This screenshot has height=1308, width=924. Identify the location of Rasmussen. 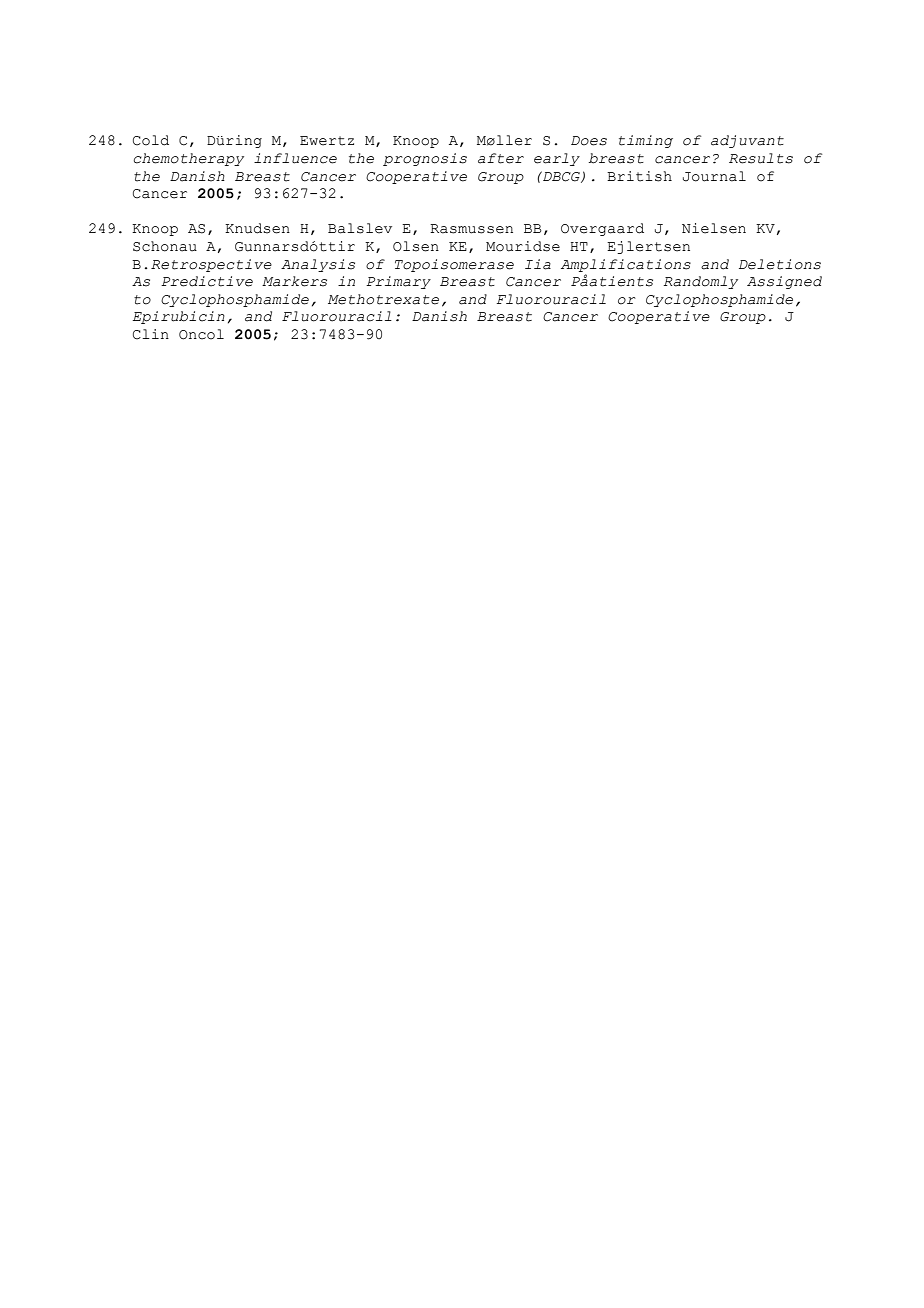
(471, 229).
